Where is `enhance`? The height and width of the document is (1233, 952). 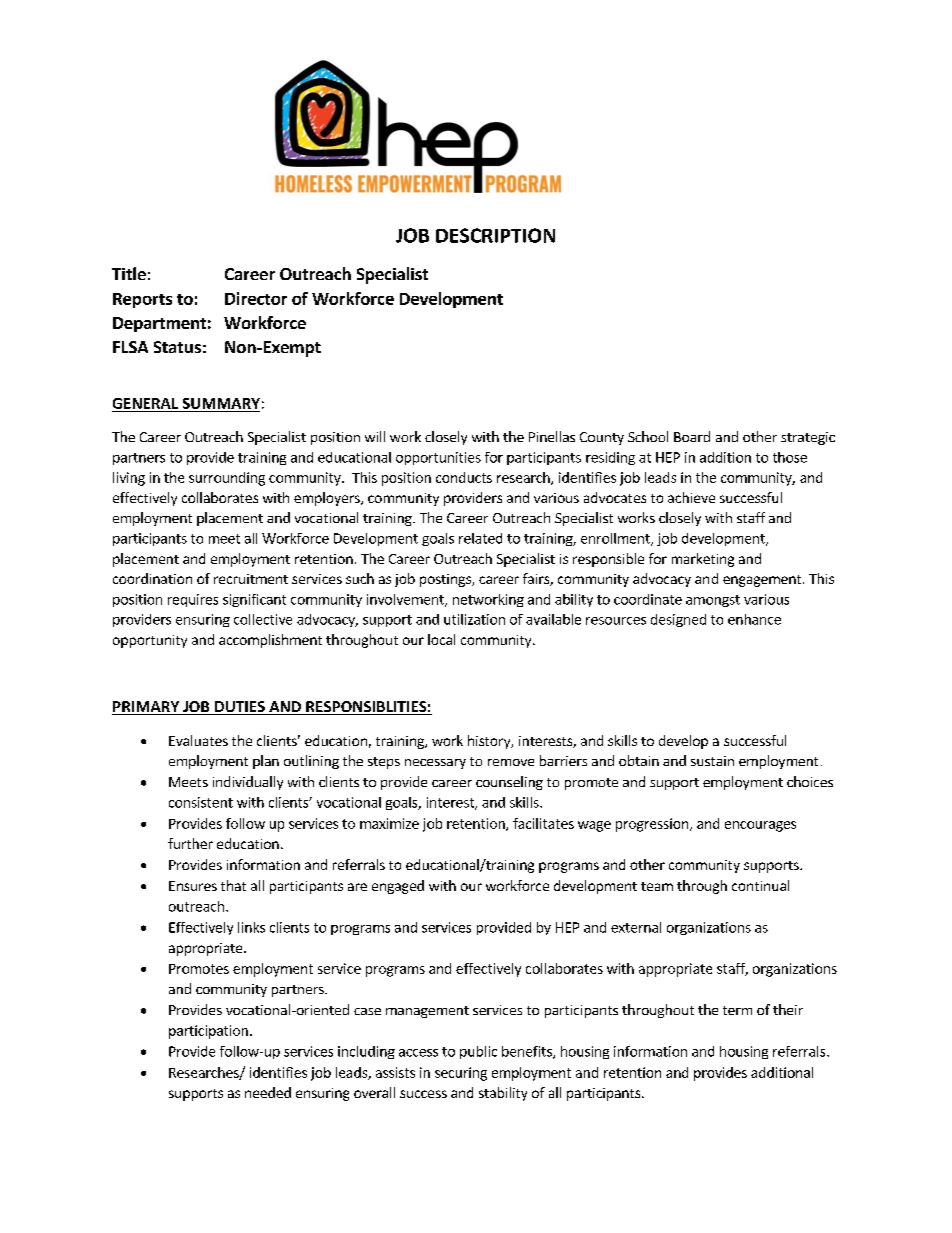 enhance is located at coordinates (754, 619).
